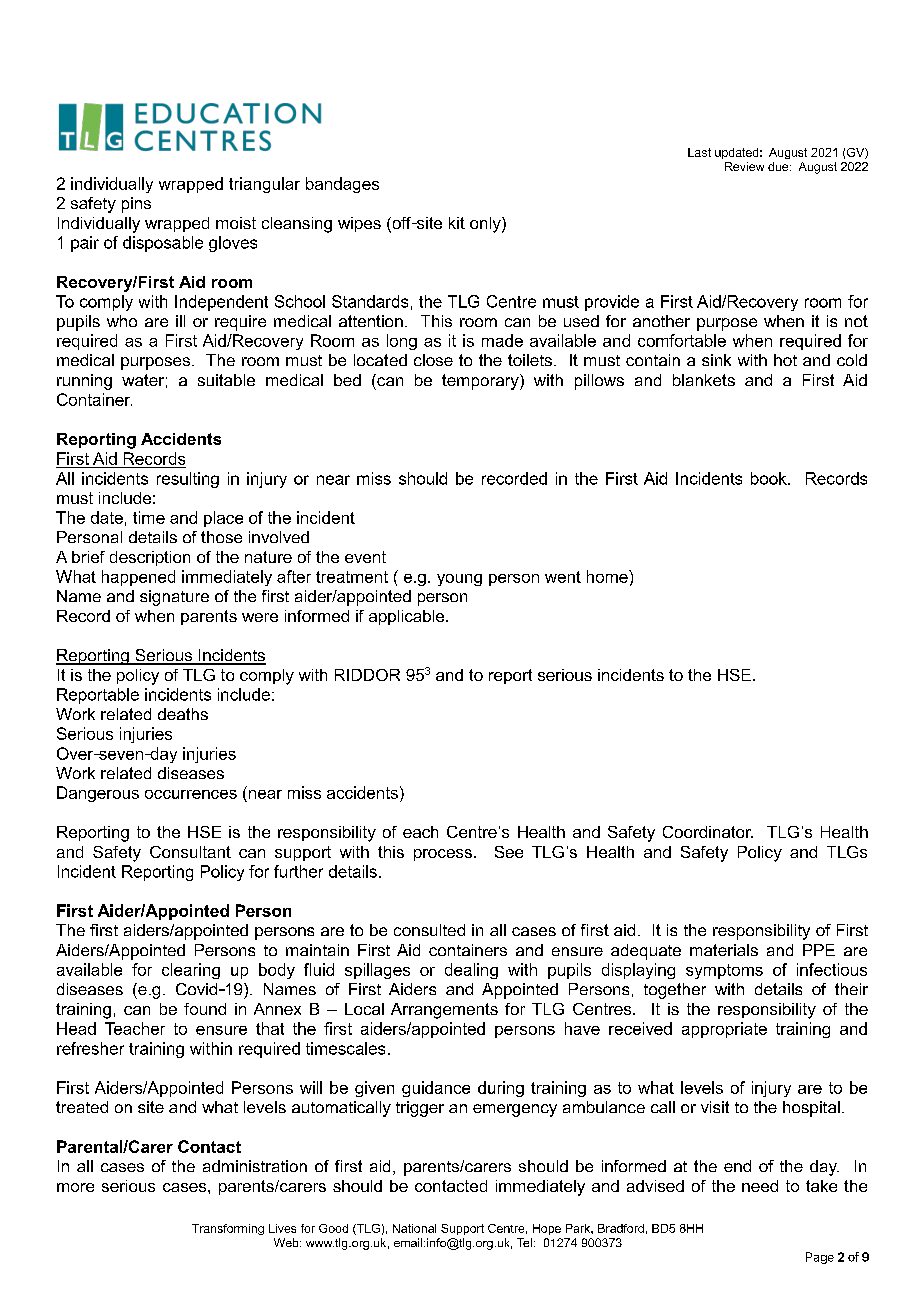 The height and width of the image is (1308, 924). What do you see at coordinates (457, 223) in the image?
I see `kit` at bounding box center [457, 223].
